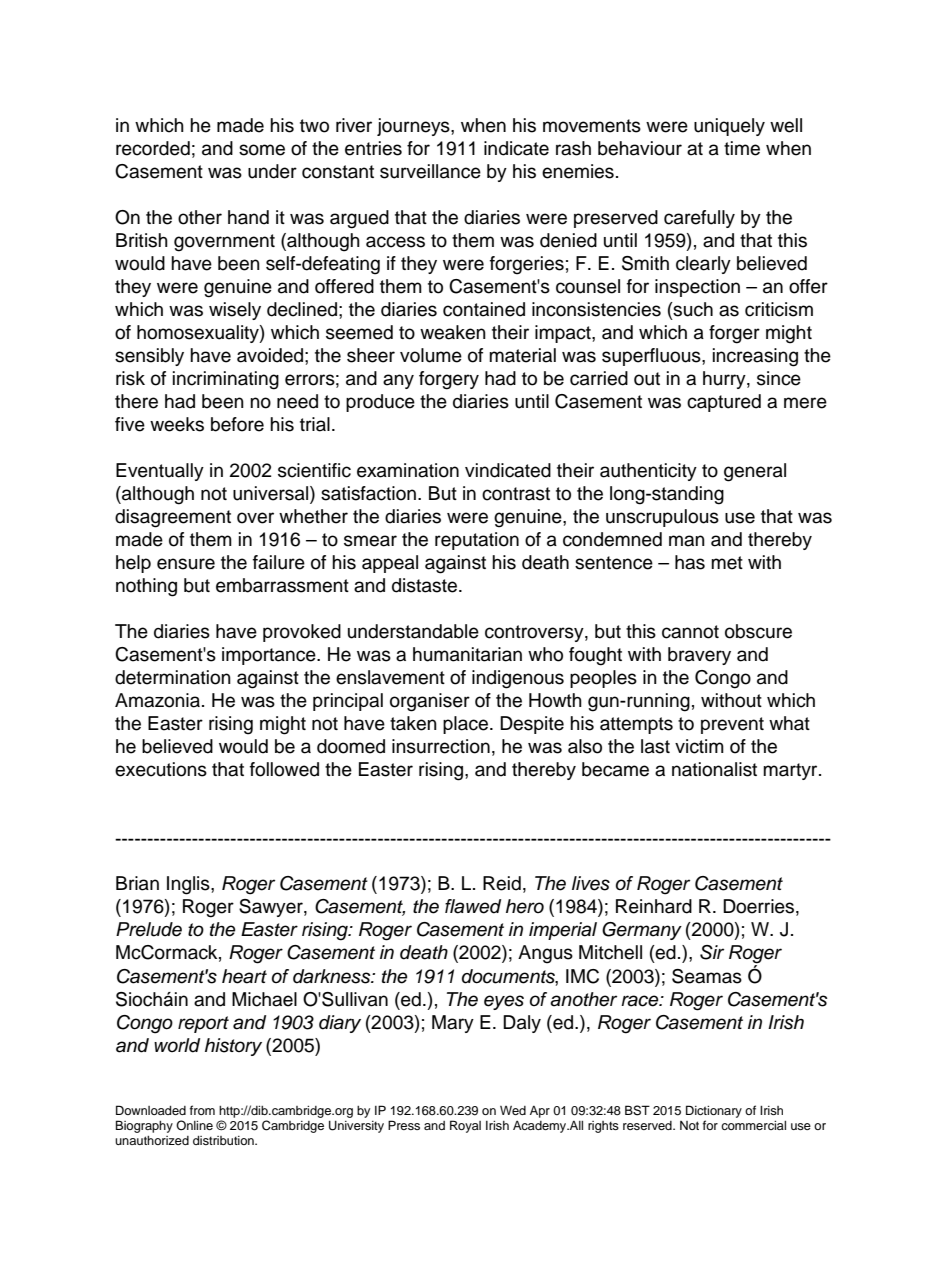 This image has height=1268, width=952. What do you see at coordinates (742, 148) in the image?
I see `time` at bounding box center [742, 148].
